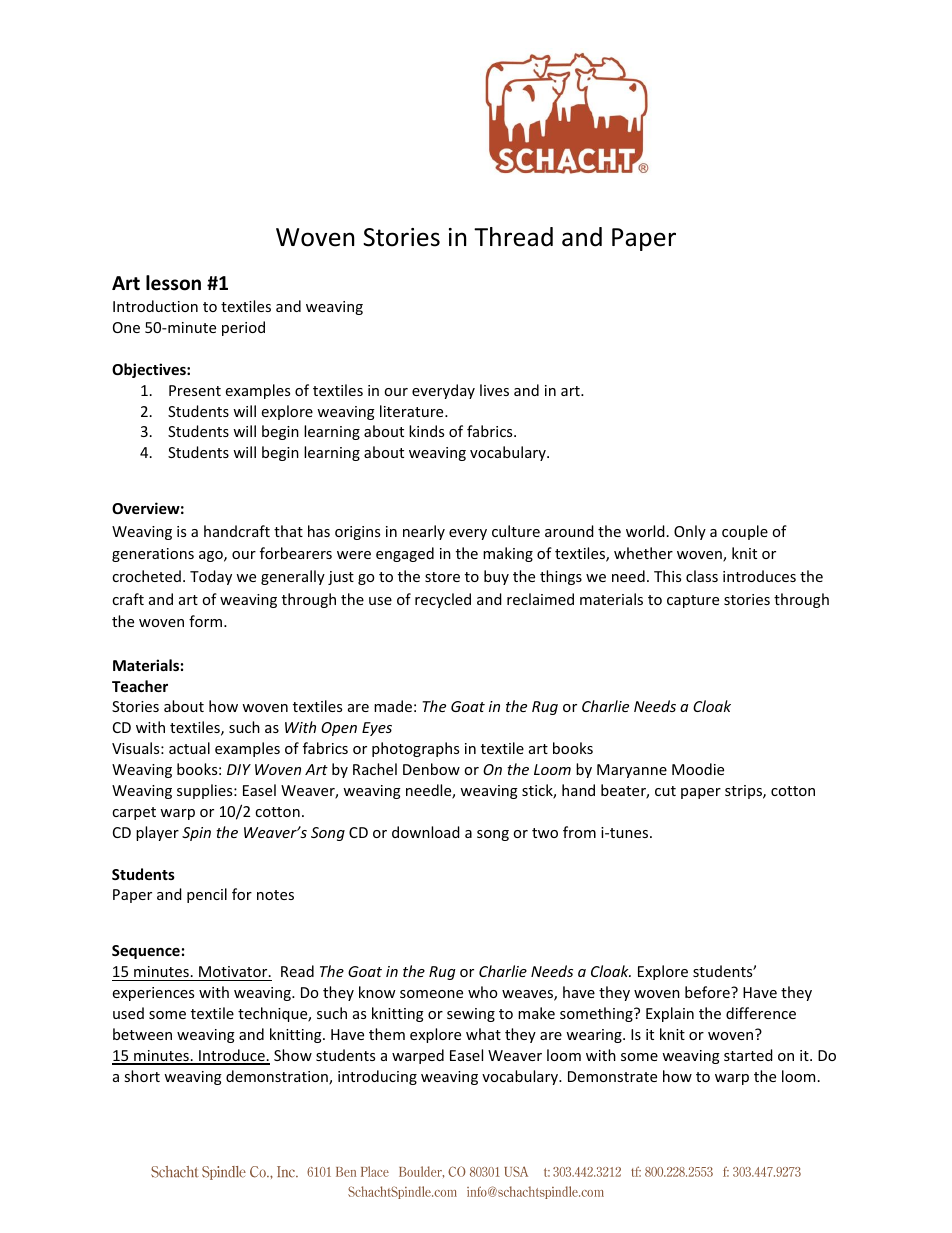 This page has width=952, height=1233. Describe the element at coordinates (693, 601) in the page. I see `capture` at that location.
